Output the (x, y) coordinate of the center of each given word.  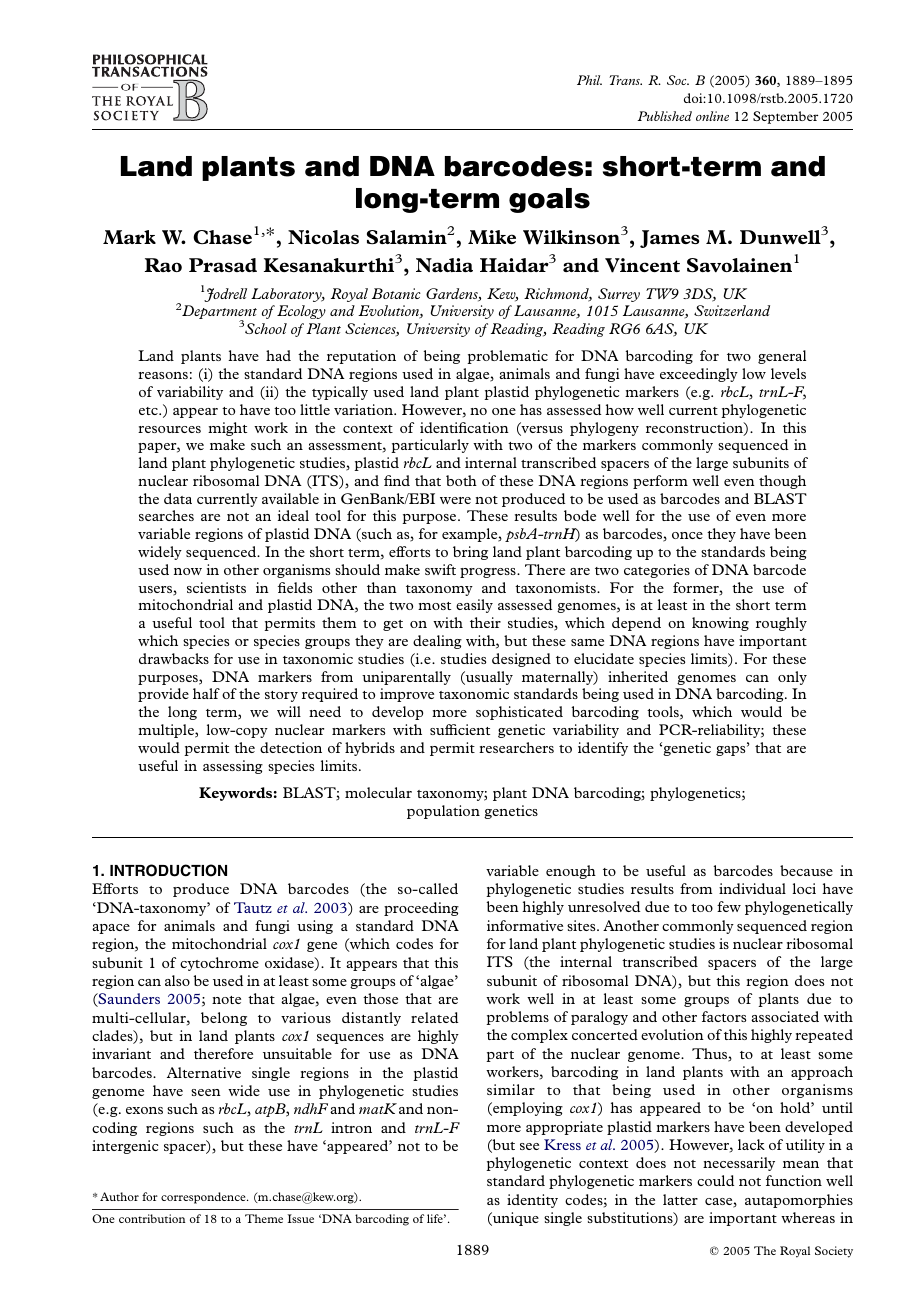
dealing (437, 642)
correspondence (204, 1198)
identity (532, 1201)
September (785, 117)
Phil (589, 80)
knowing (720, 624)
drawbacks (174, 658)
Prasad (223, 265)
